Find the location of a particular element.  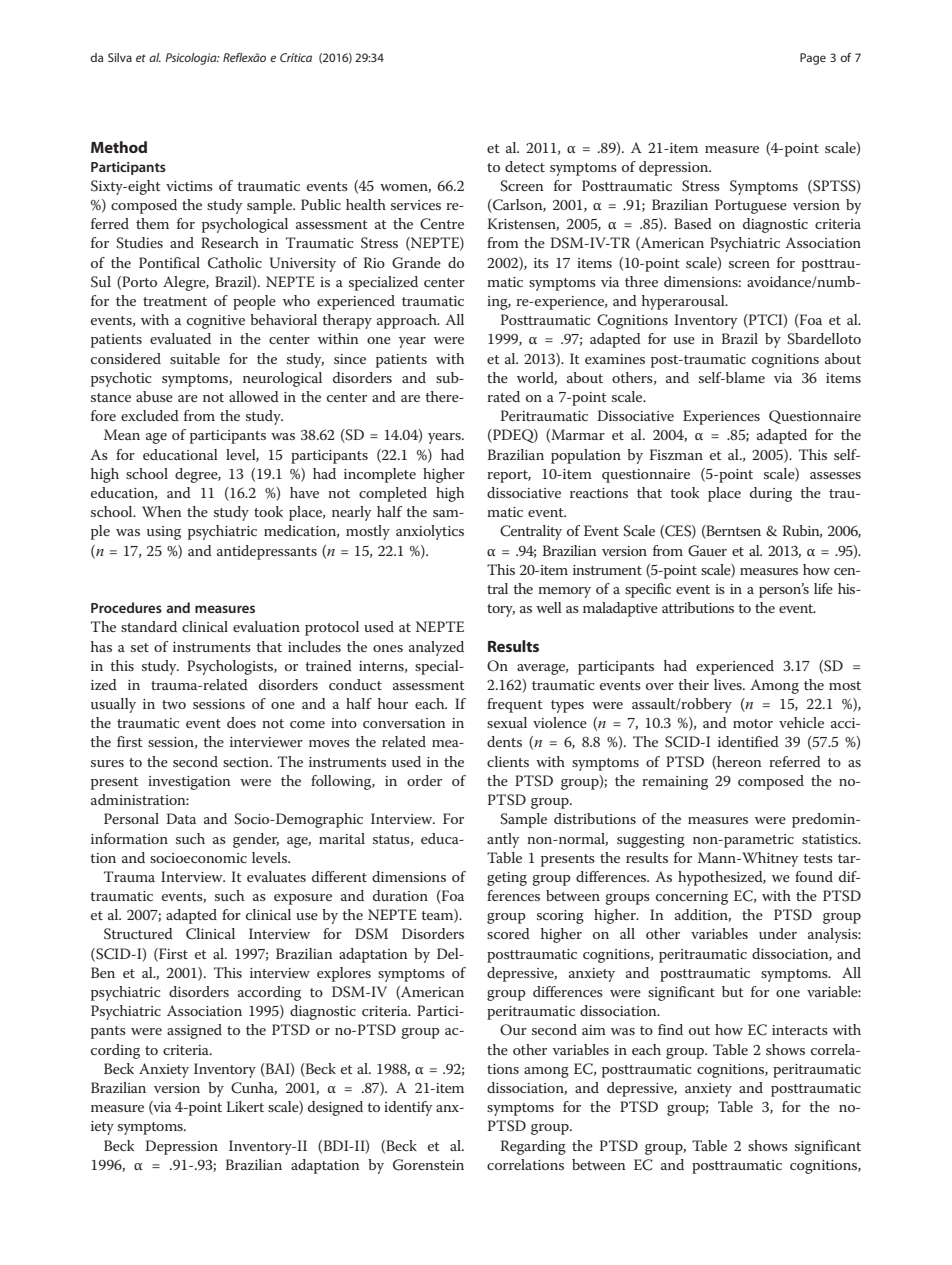

life is located at coordinates (823, 588).
